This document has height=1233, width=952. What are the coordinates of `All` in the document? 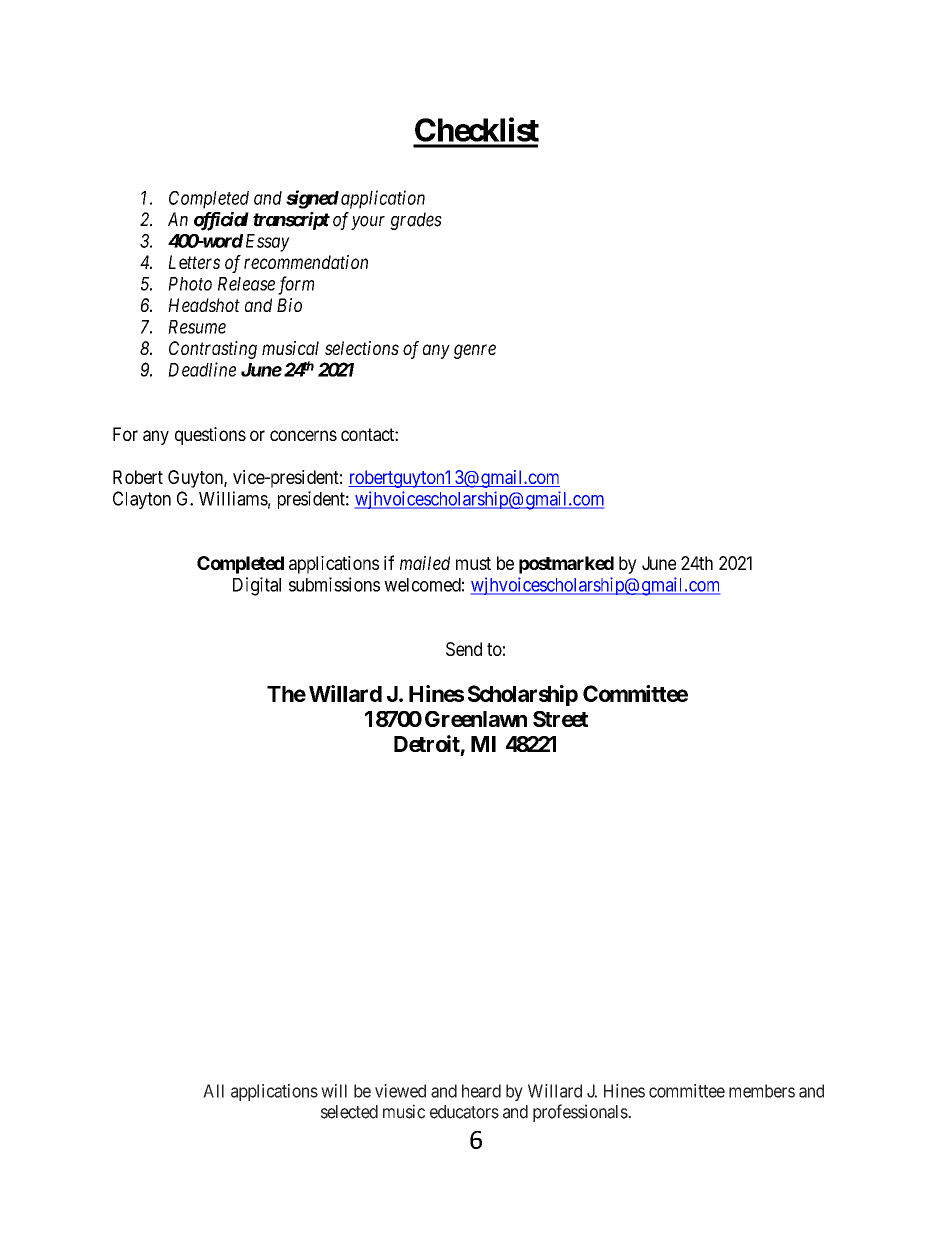 It's located at (213, 1091).
